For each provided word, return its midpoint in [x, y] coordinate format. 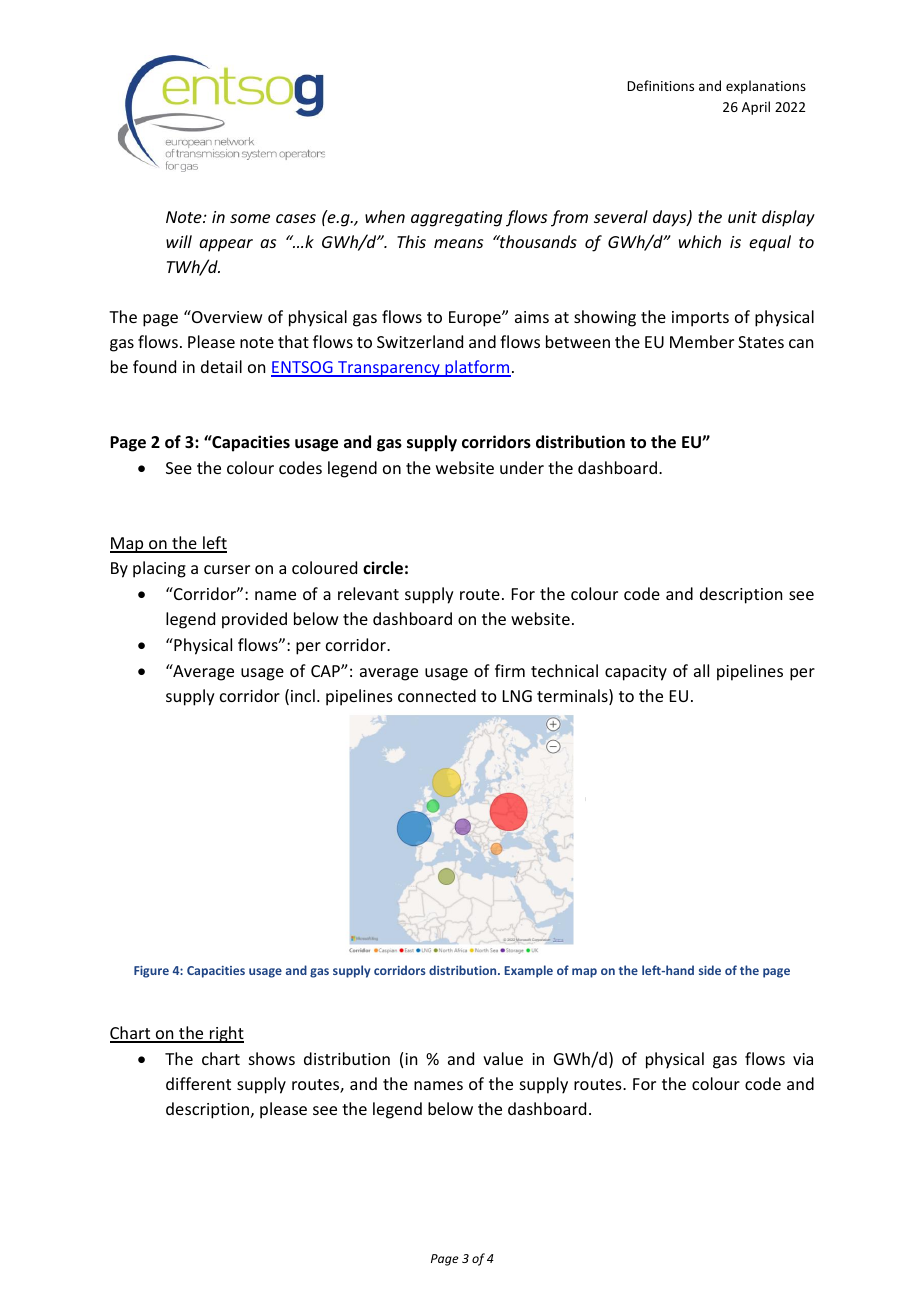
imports [700, 319]
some [250, 218]
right [225, 1034]
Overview [226, 316]
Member [702, 341]
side [710, 970]
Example [528, 971]
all [701, 670]
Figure [151, 972]
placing [159, 569]
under [522, 467]
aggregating [456, 219]
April [756, 108]
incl [303, 695]
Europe [476, 319]
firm [510, 670]
